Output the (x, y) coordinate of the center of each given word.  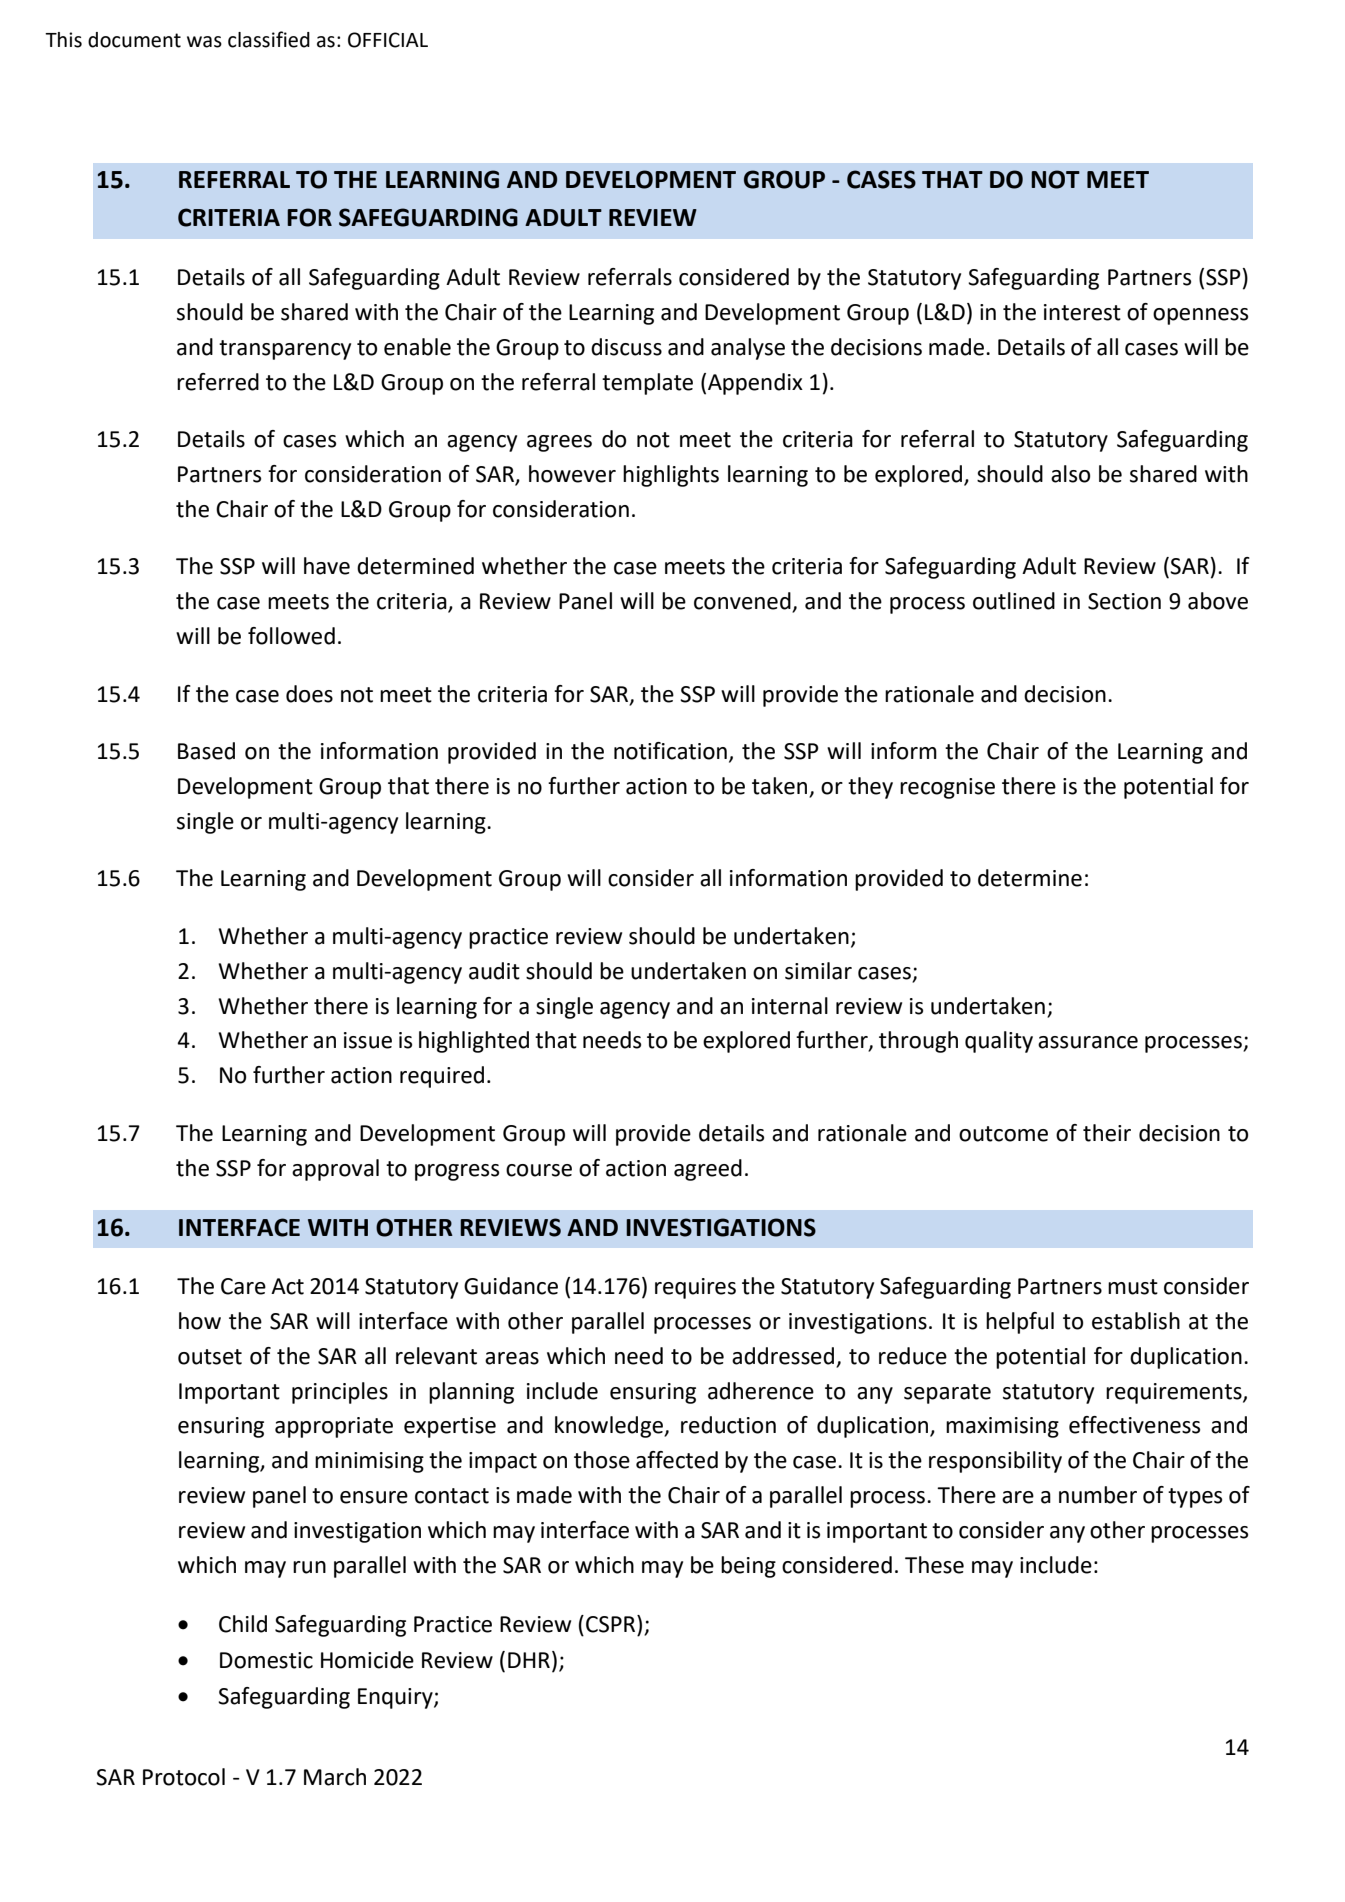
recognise (947, 788)
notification (670, 751)
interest (1082, 312)
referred (218, 382)
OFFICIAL (388, 40)
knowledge (610, 1427)
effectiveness (1134, 1425)
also (1070, 474)
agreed (708, 1170)
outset (210, 1357)
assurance (1088, 1042)
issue (368, 1040)
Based (206, 751)
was (204, 42)
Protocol (184, 1777)
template (647, 384)
